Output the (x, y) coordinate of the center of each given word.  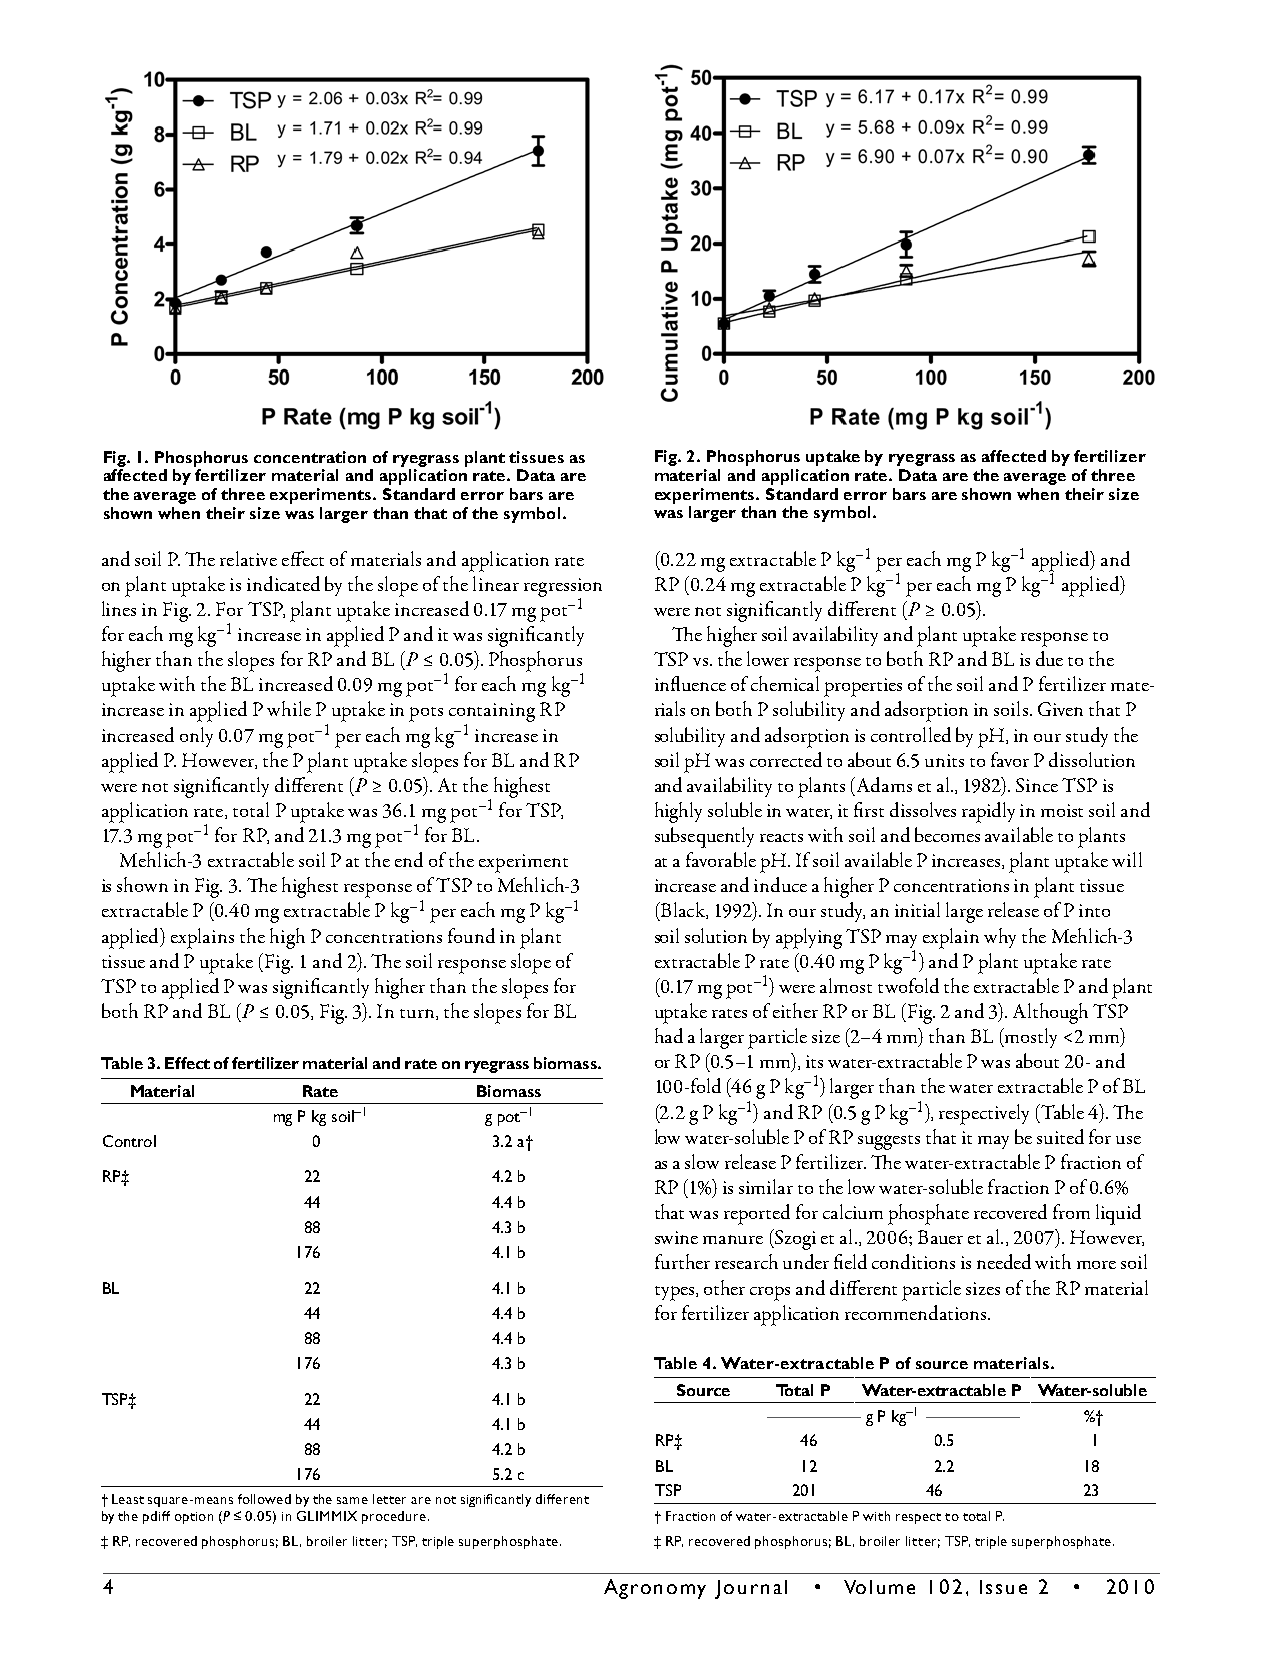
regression (563, 588)
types (676, 1293)
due (1049, 658)
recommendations (917, 1312)
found (471, 935)
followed (264, 1499)
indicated (283, 583)
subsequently (704, 837)
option (194, 1518)
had (669, 1035)
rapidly (988, 812)
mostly (1030, 1038)
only (196, 737)
